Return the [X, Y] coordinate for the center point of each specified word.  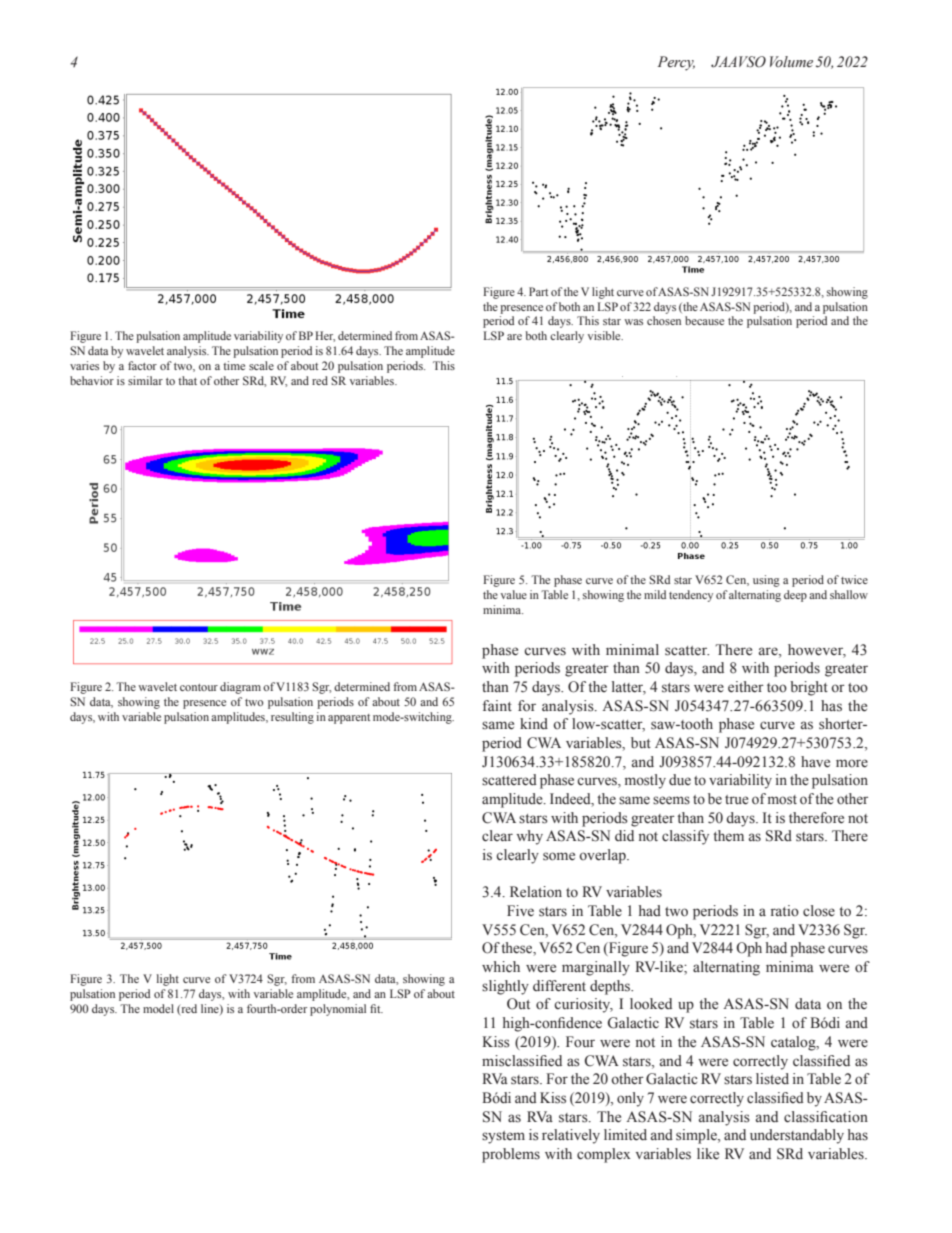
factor [142, 365]
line [211, 1009]
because [704, 320]
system [503, 1137]
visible [605, 335]
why [529, 837]
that [187, 380]
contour [199, 687]
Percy [676, 63]
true [737, 800]
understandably [797, 1136]
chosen [664, 320]
